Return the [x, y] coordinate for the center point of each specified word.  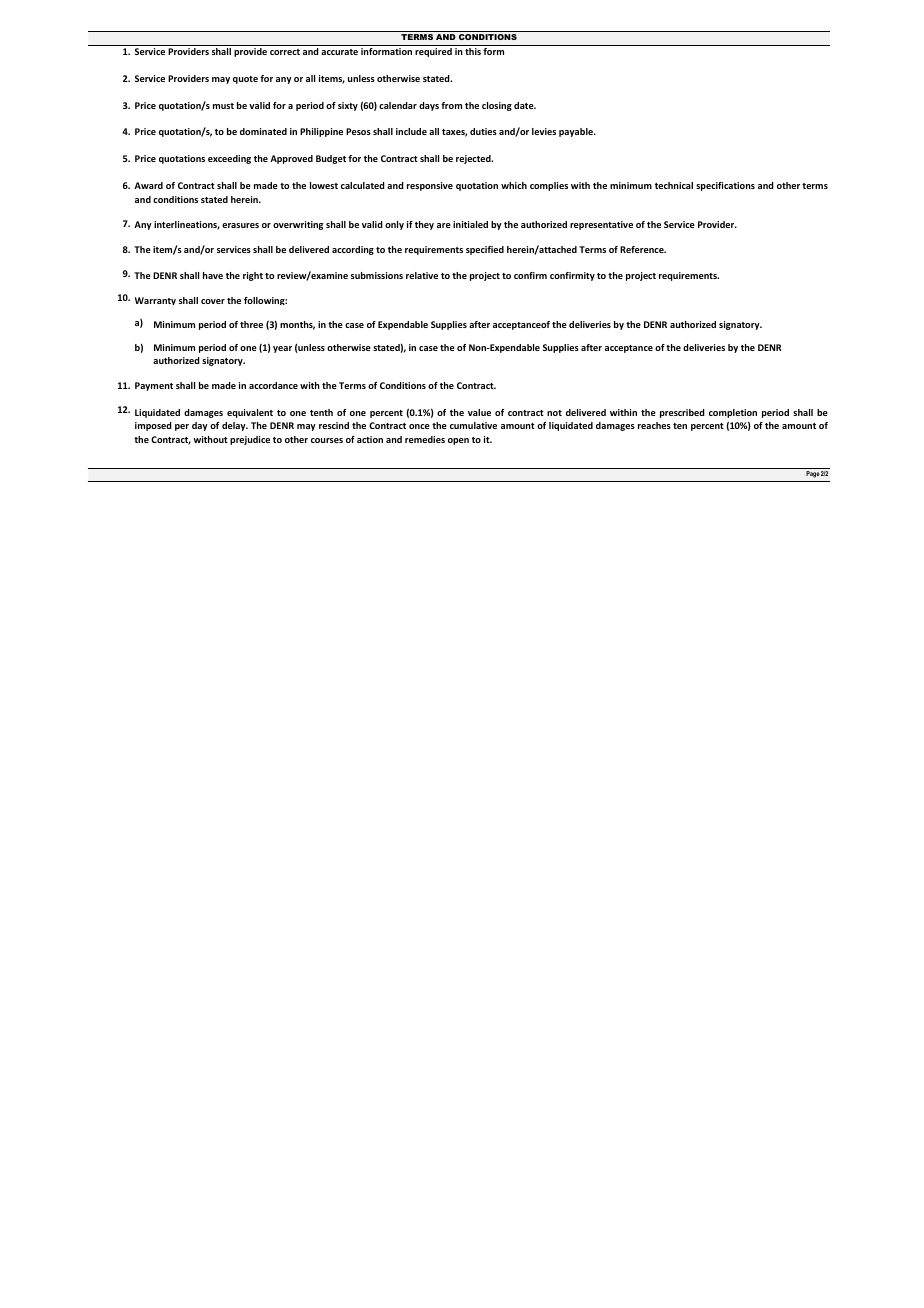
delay [235, 426]
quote [245, 80]
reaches [654, 425]
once [419, 426]
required [433, 52]
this [473, 51]
